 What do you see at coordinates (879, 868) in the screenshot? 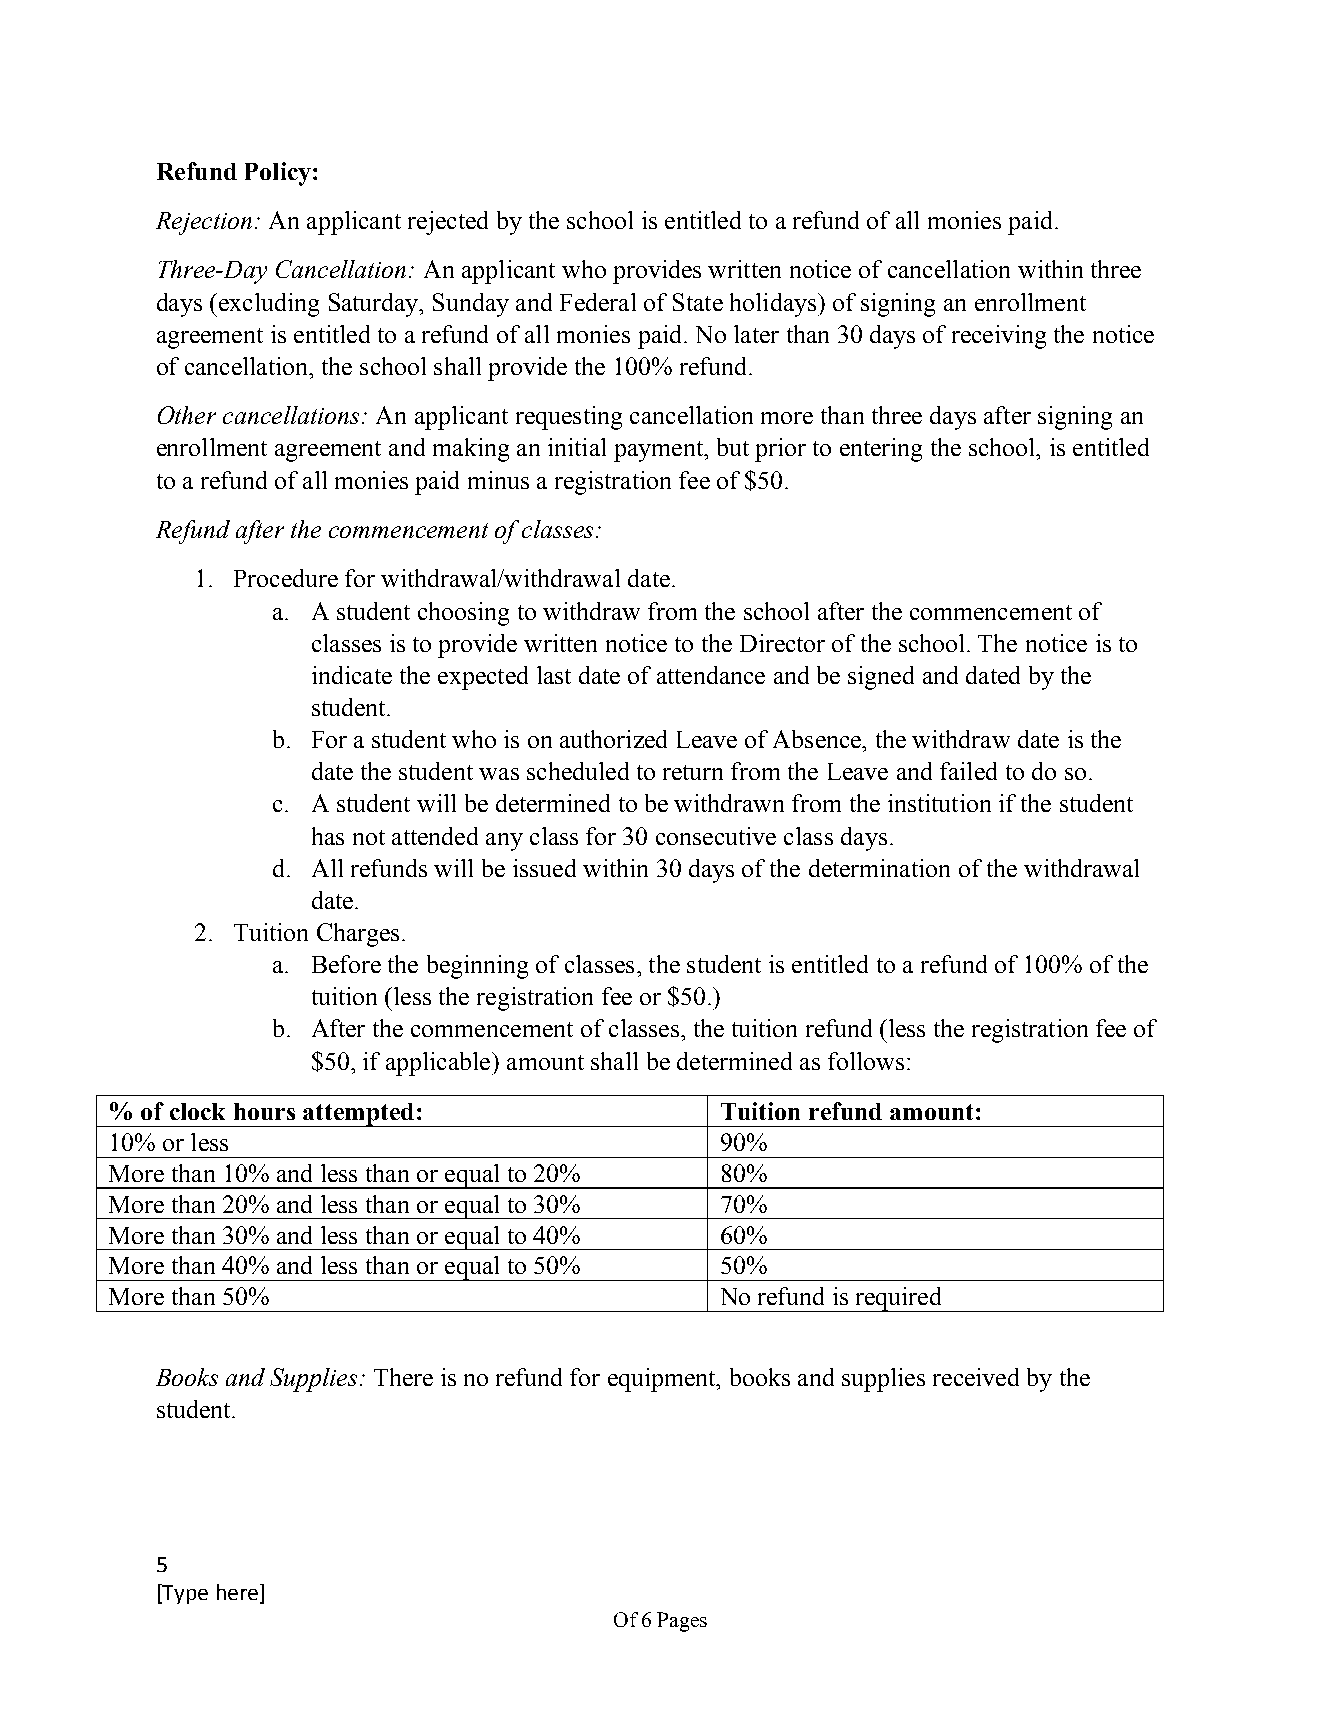
I see `determination` at bounding box center [879, 868].
